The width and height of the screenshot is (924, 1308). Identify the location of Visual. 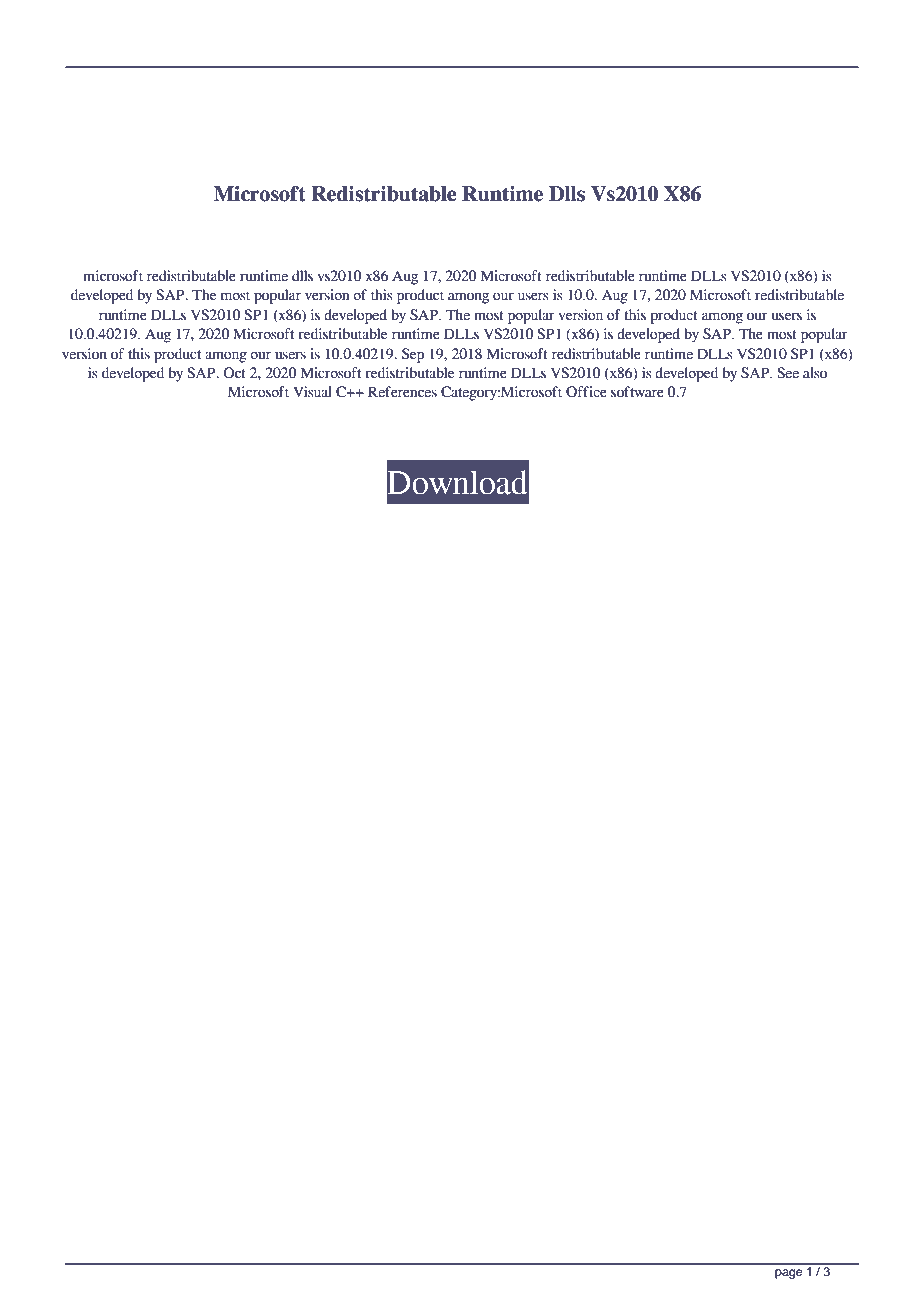
(312, 392).
